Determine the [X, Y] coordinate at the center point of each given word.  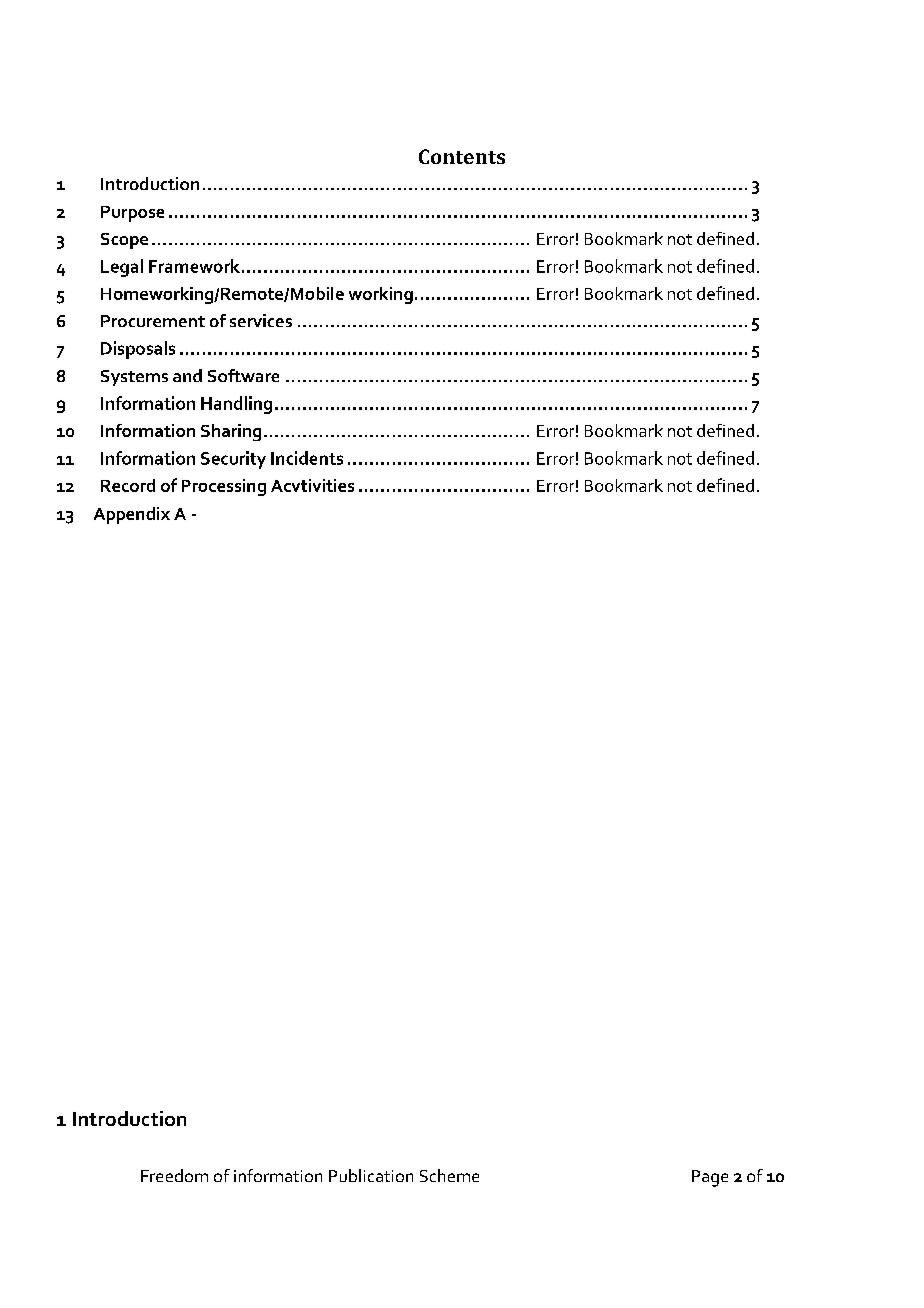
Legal [122, 268]
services [261, 320]
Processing [224, 487]
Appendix [132, 515]
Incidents [307, 458]
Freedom [174, 1175]
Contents [462, 156]
